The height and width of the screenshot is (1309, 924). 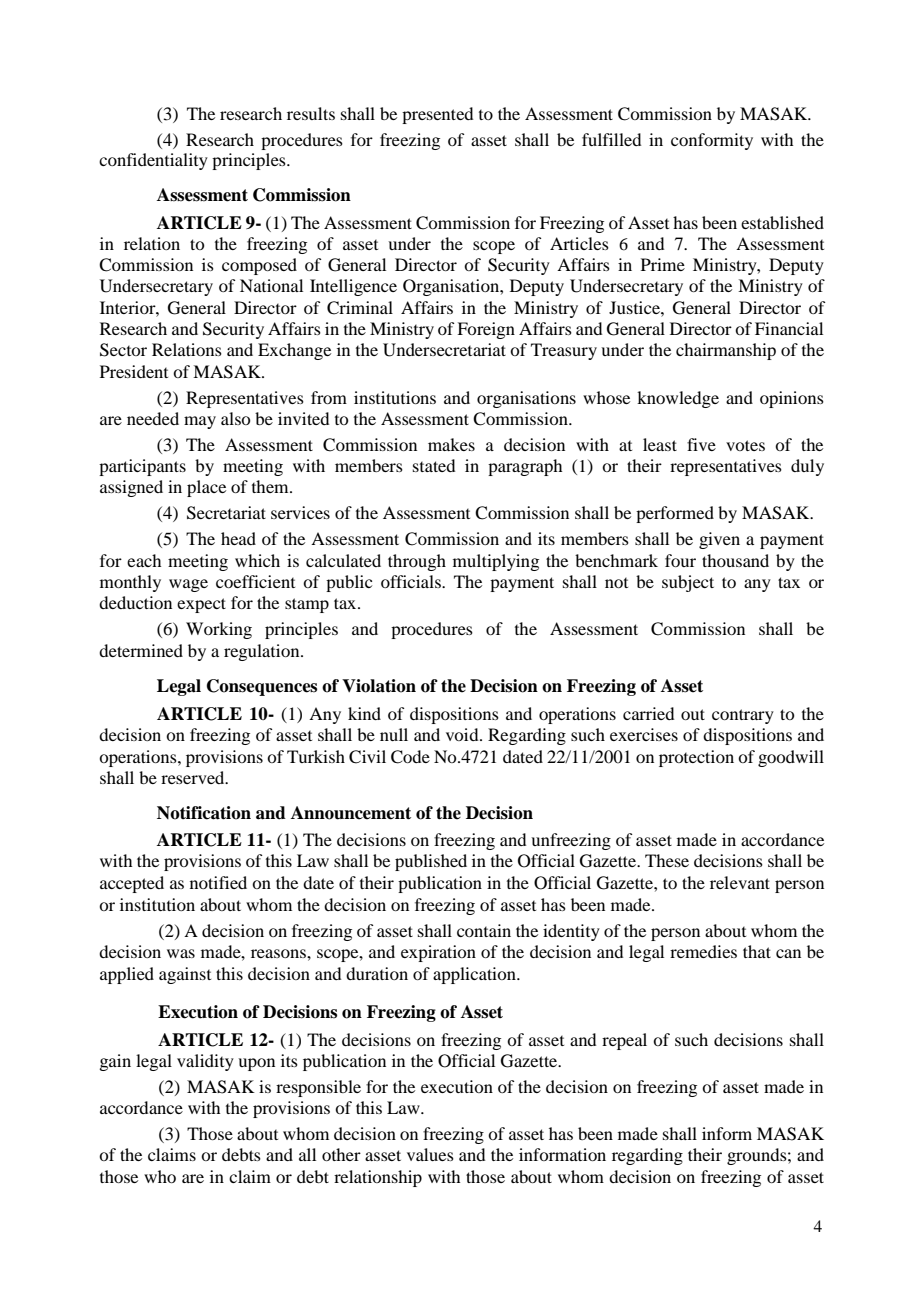 I want to click on repeal, so click(x=624, y=1041).
